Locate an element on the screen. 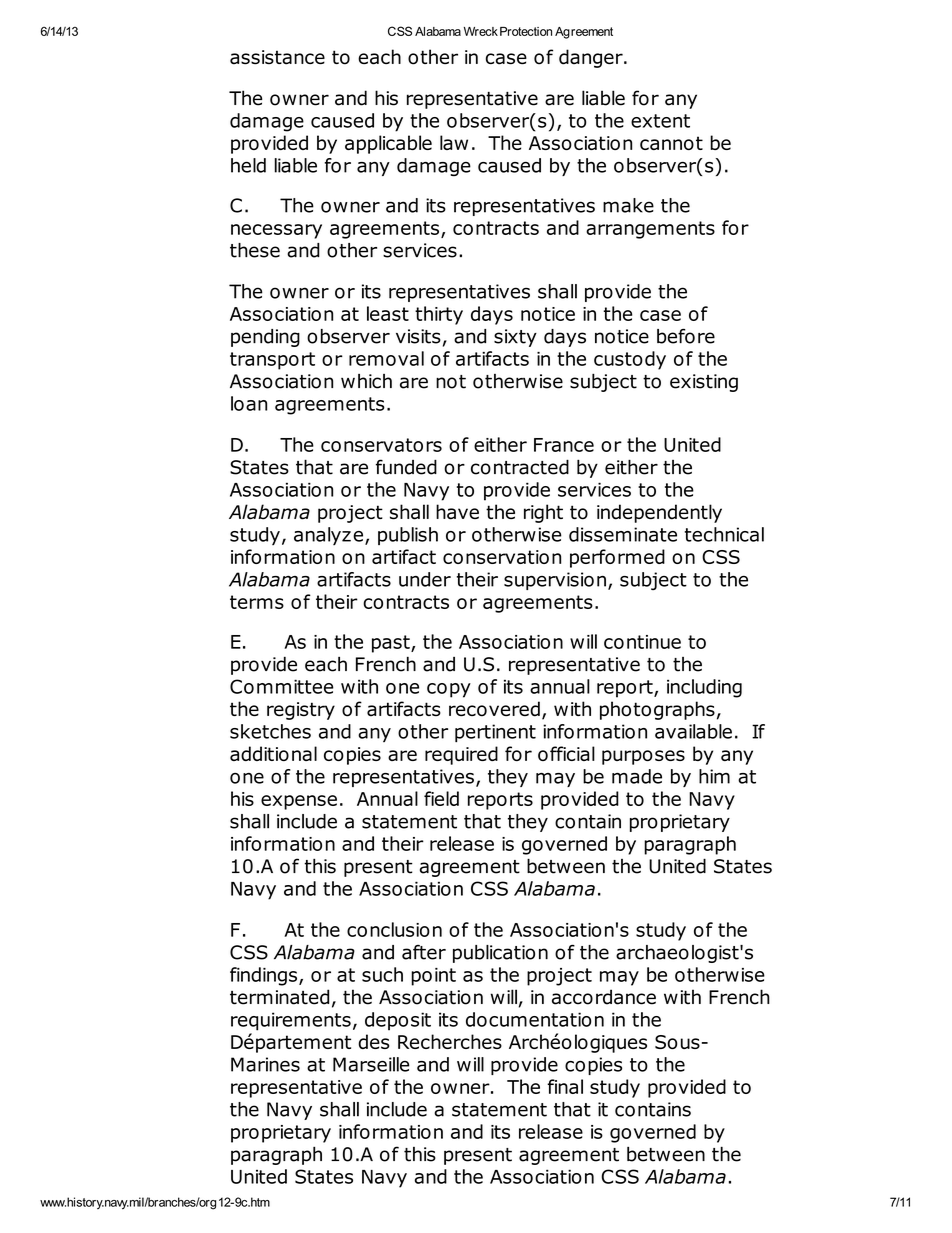  registry is located at coordinates (301, 711).
